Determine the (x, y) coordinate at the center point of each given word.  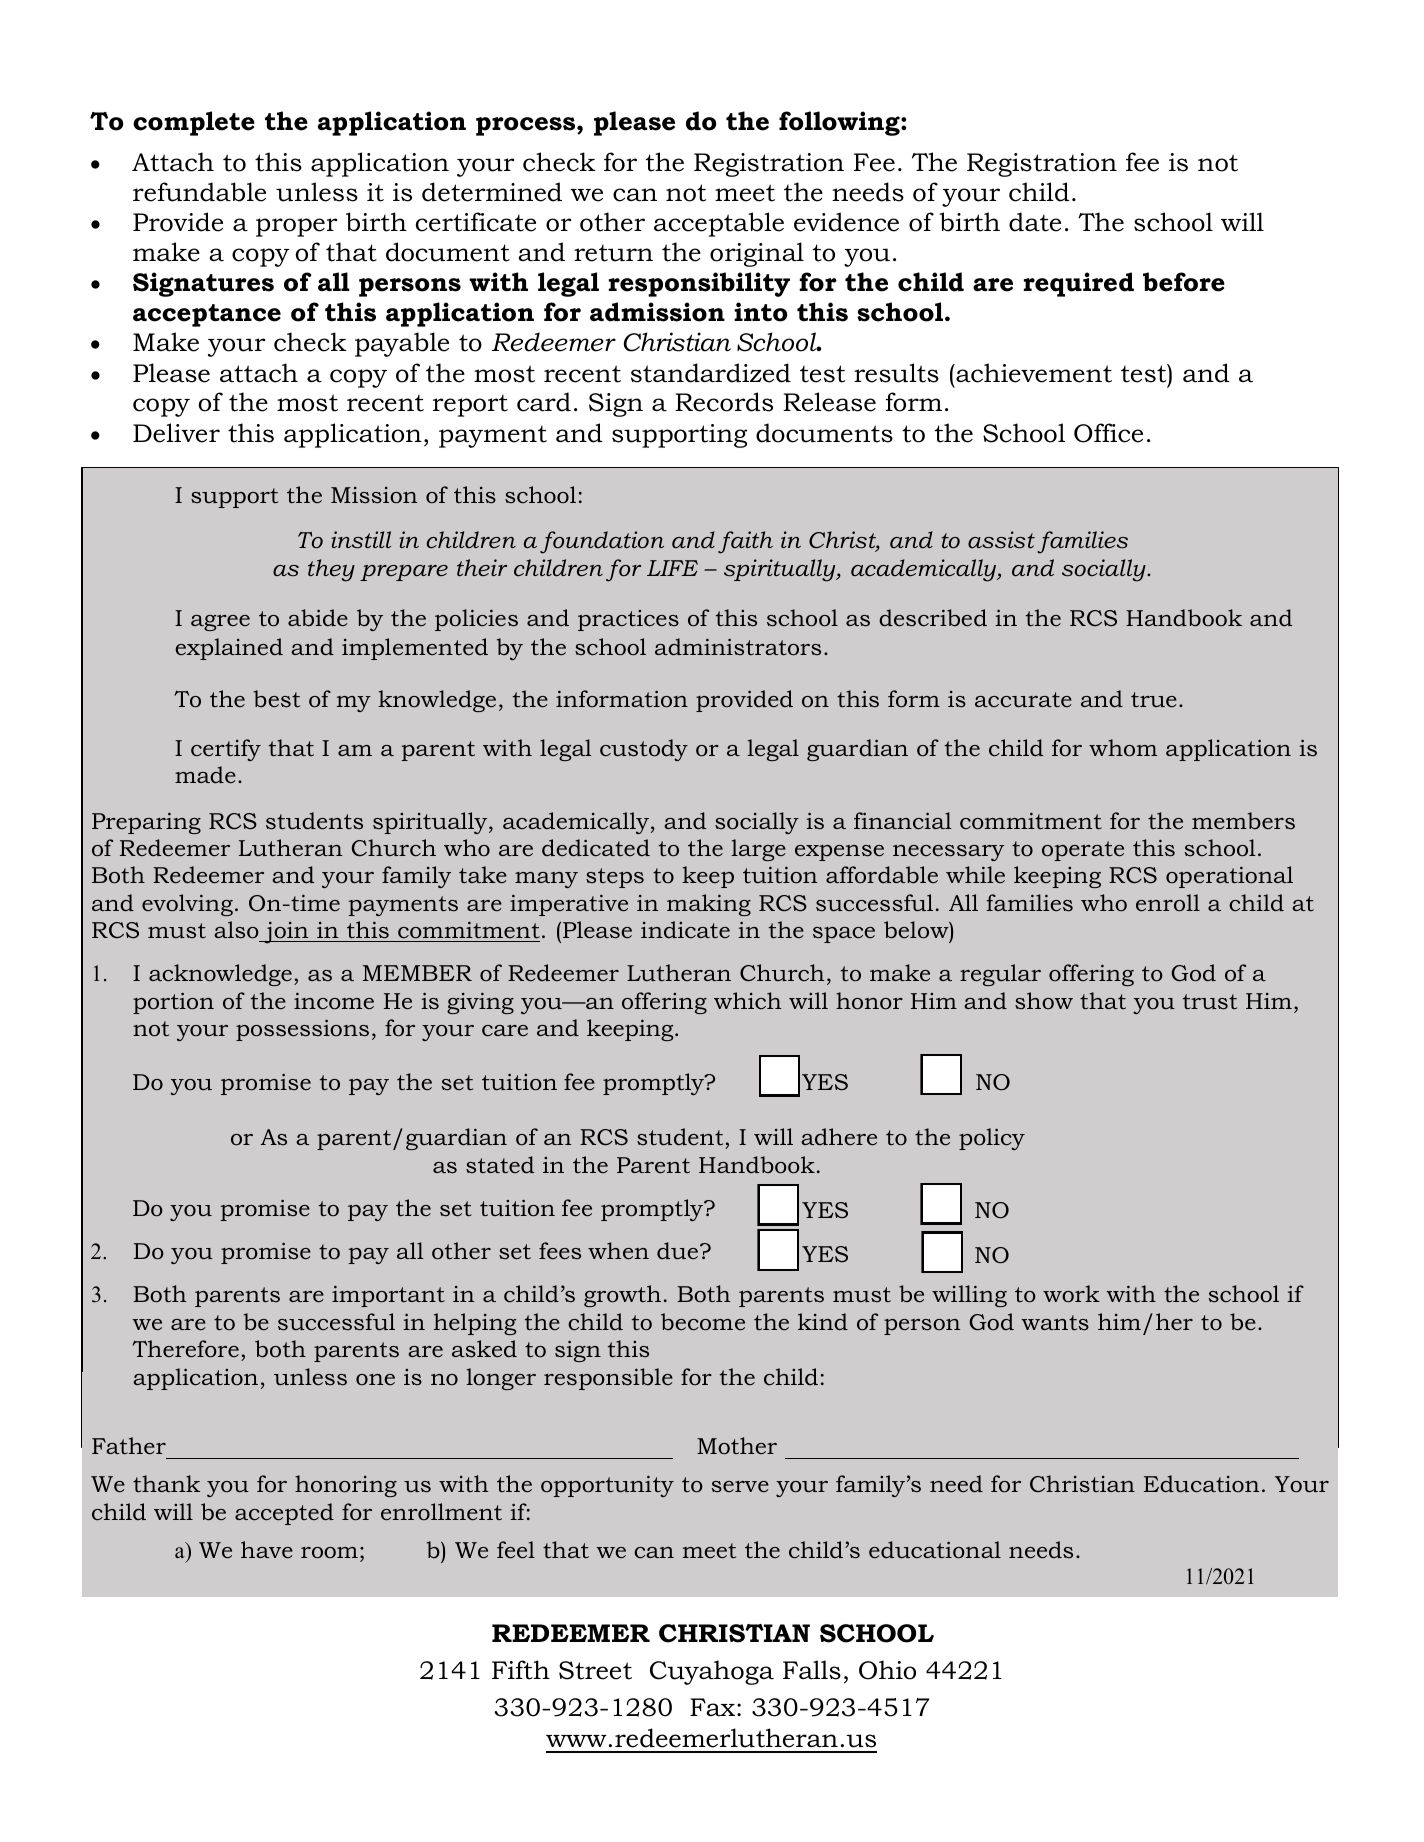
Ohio (887, 1670)
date (1035, 222)
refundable (199, 192)
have (267, 1549)
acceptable (719, 224)
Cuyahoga (712, 1672)
